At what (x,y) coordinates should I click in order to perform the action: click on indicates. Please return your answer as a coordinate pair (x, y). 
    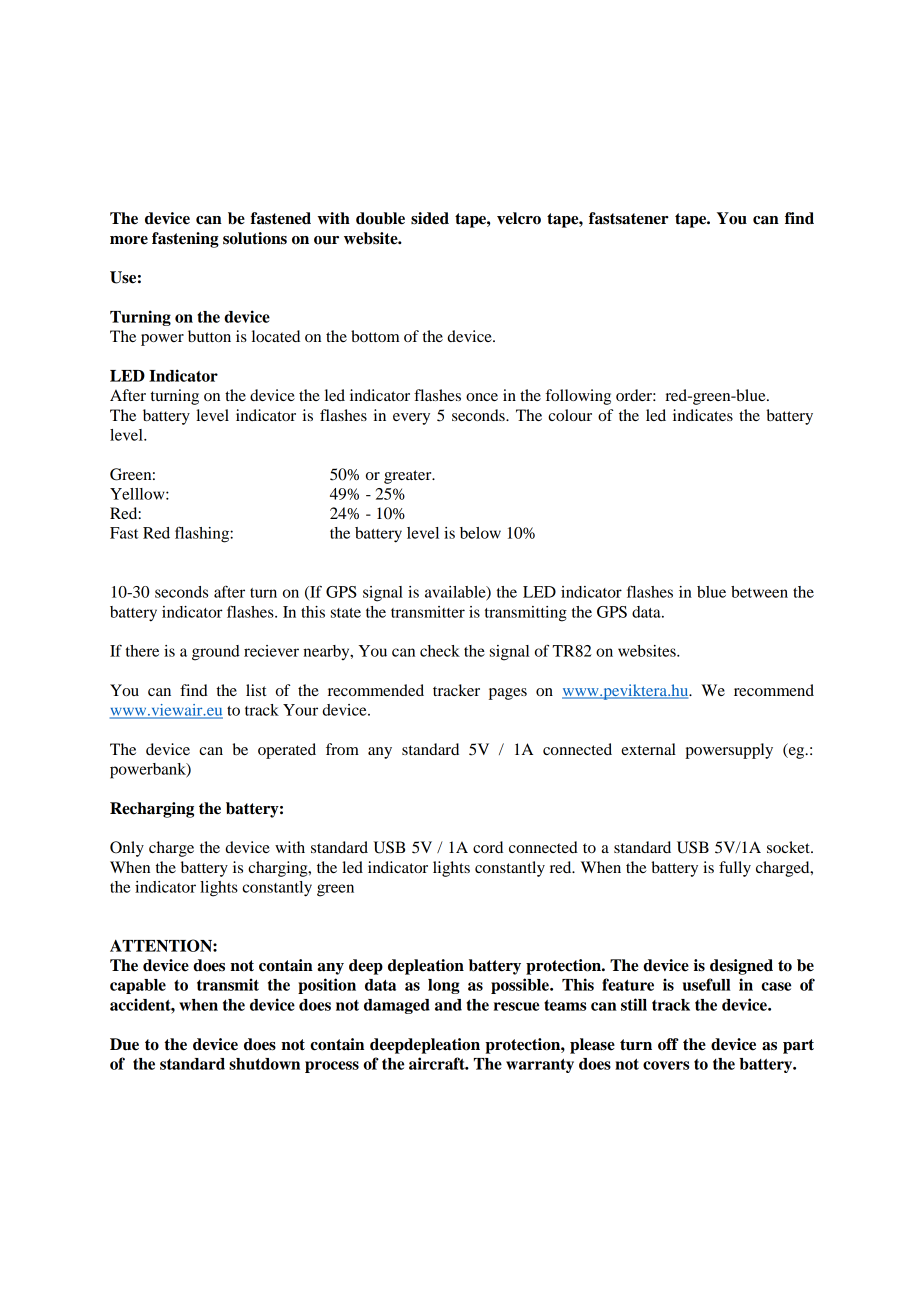
    Looking at the image, I should click on (703, 415).
